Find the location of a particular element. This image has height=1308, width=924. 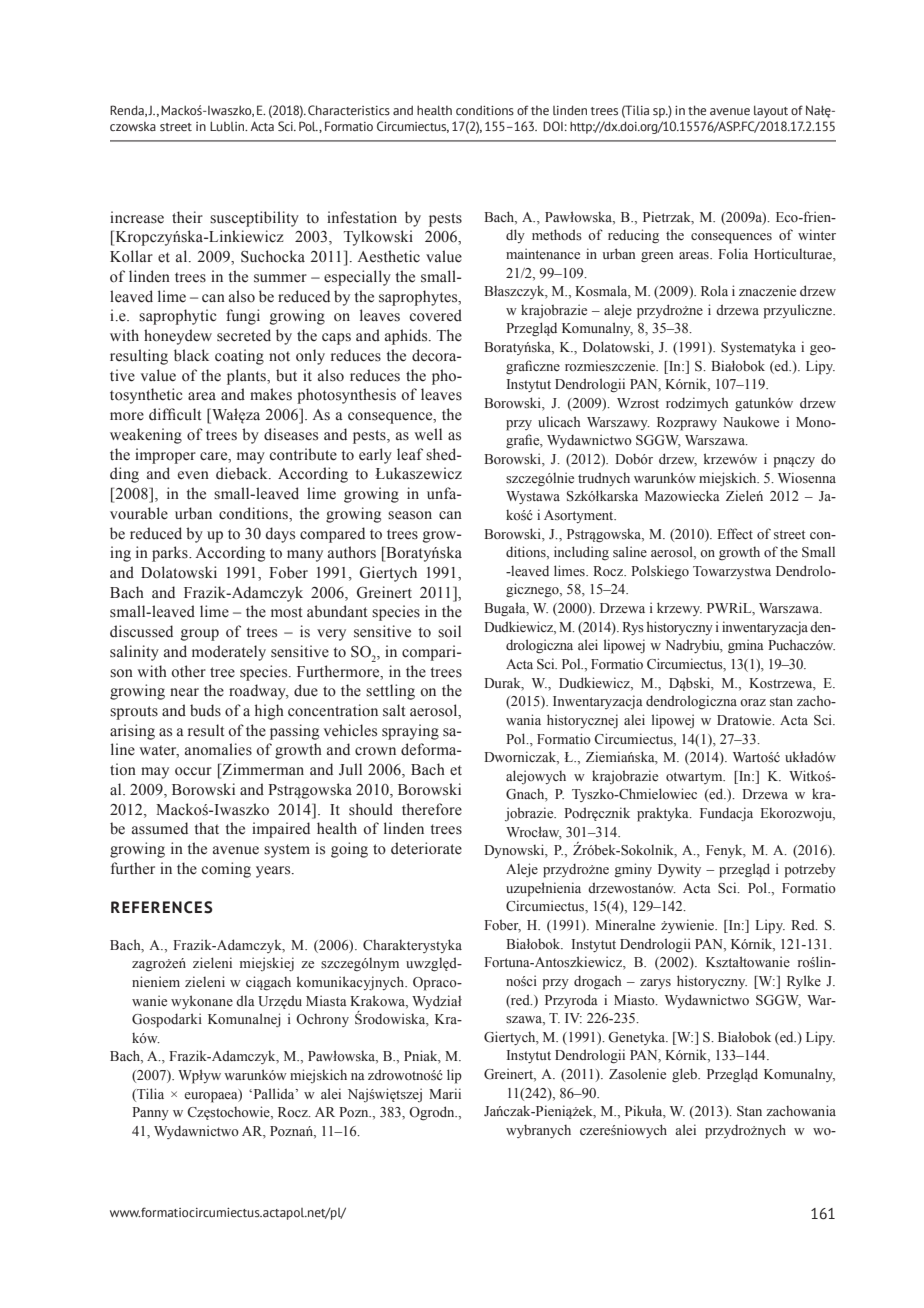

Characteristics is located at coordinates (349, 110).
